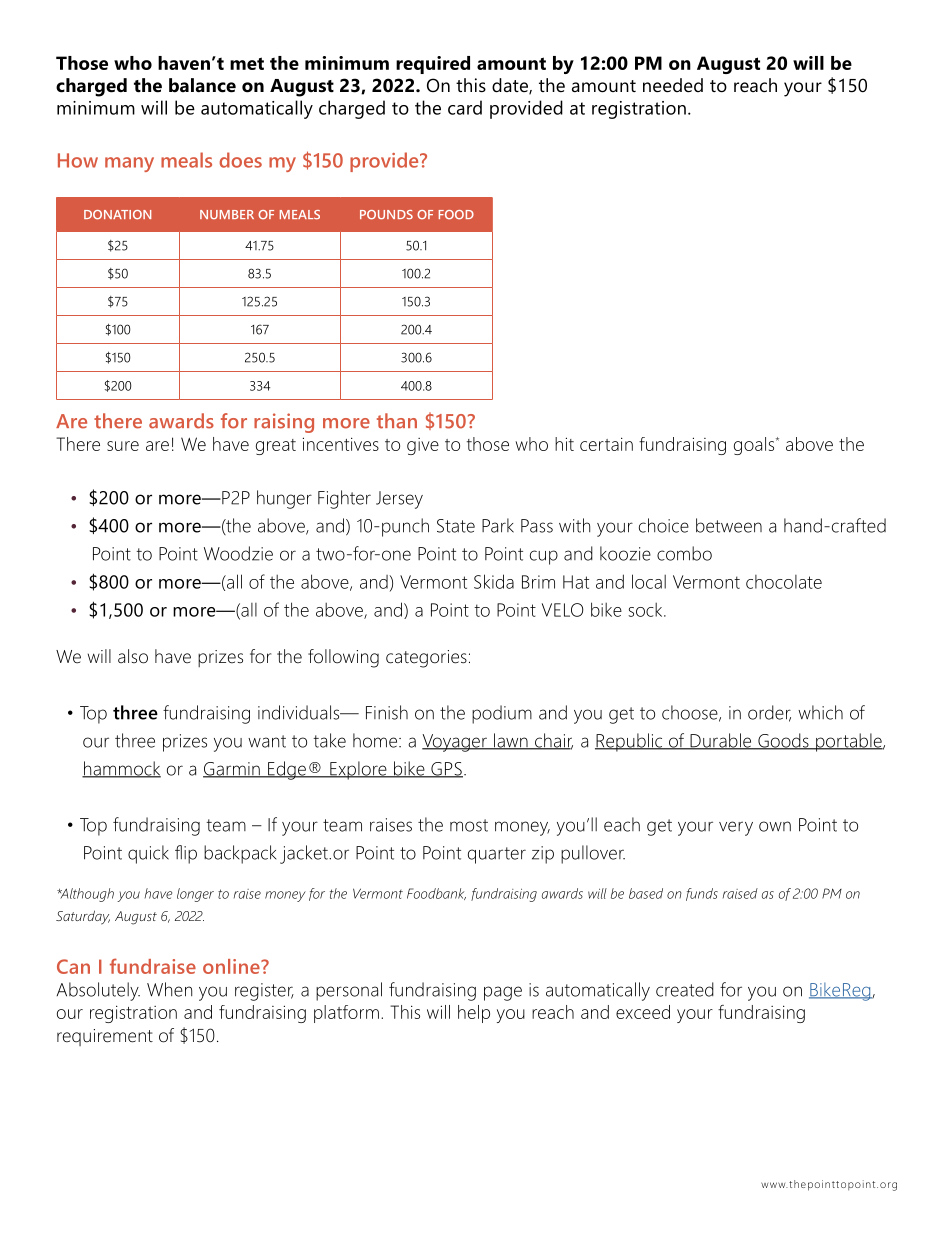 This screenshot has height=1233, width=952. I want to click on State, so click(456, 526).
